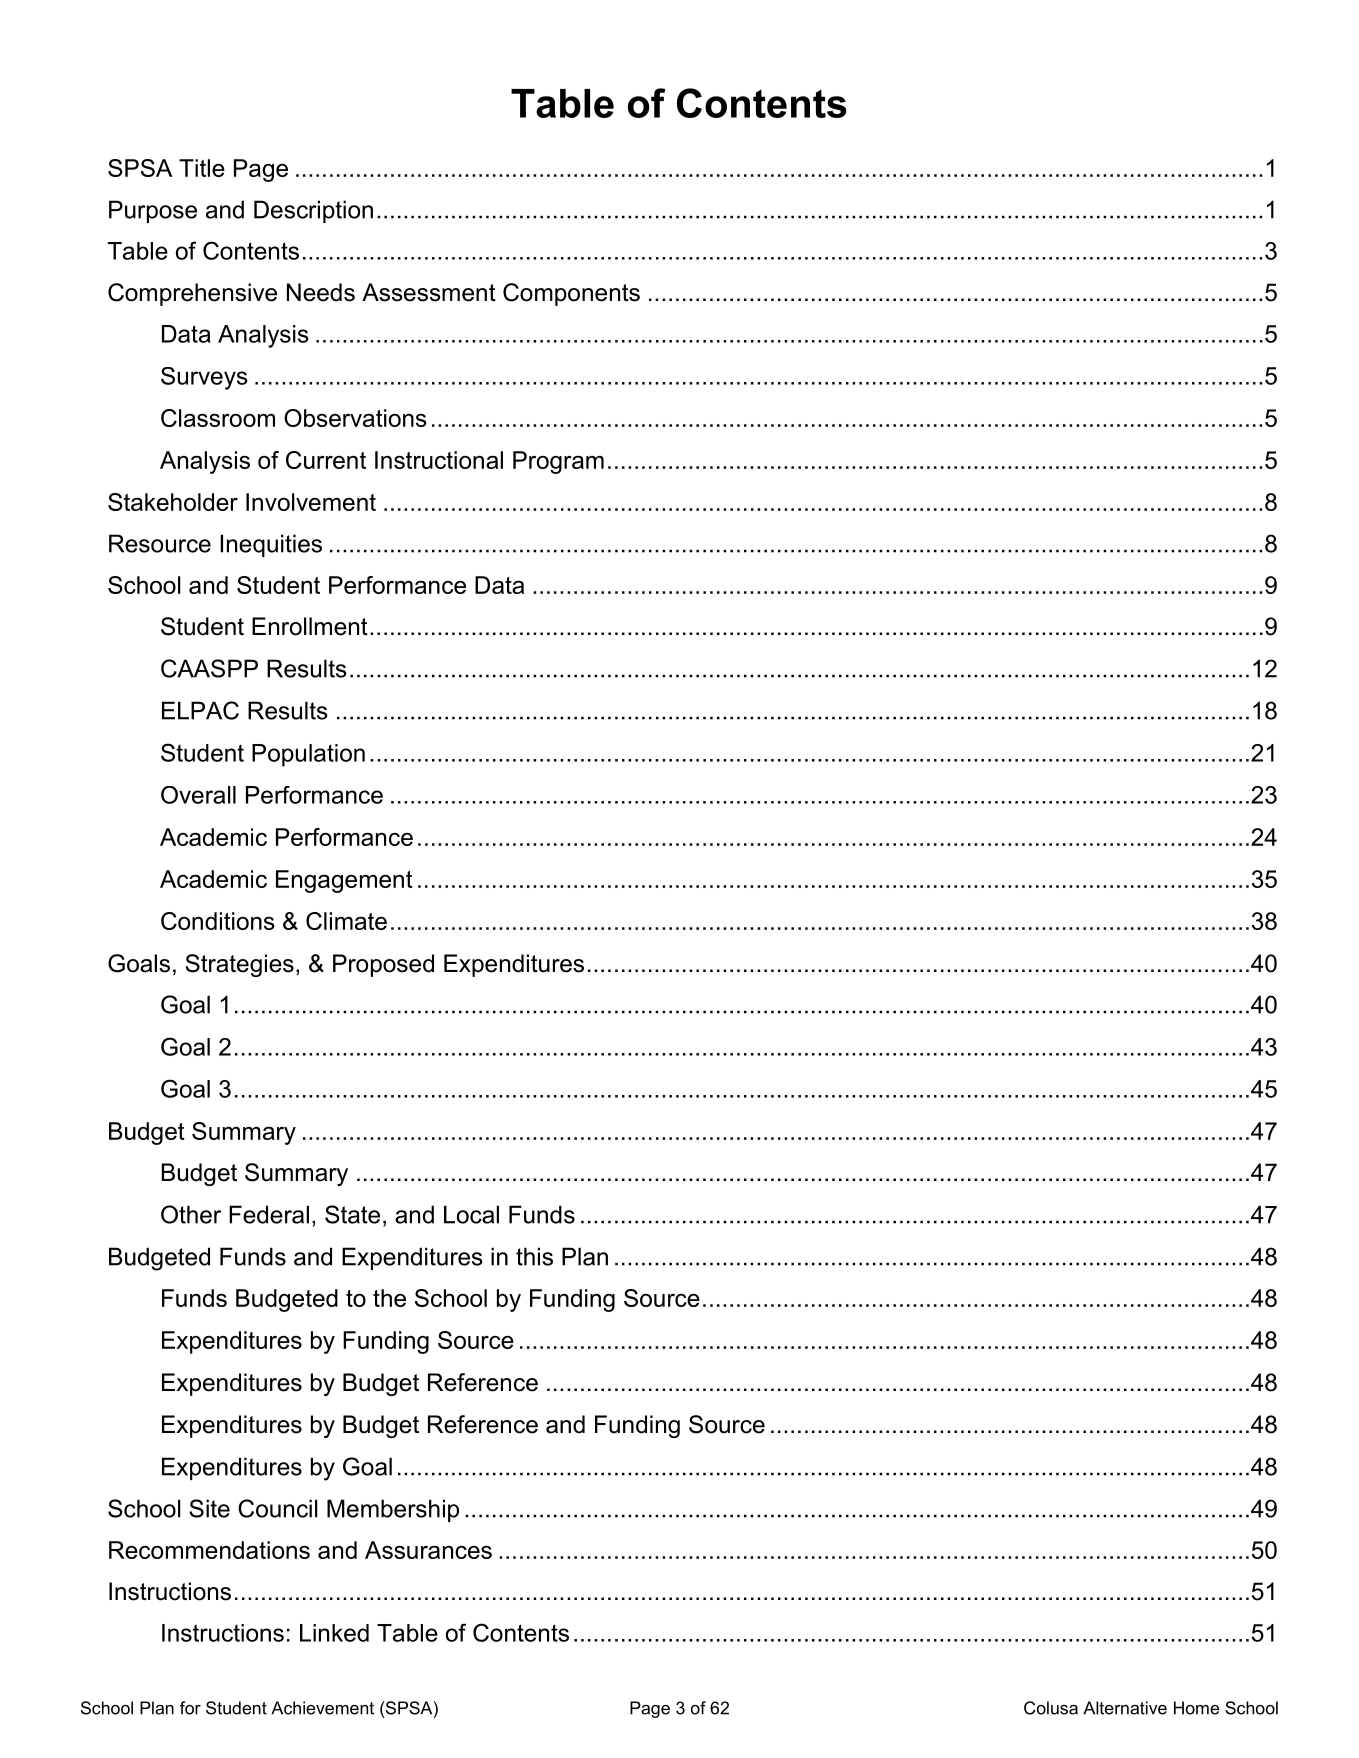 The image size is (1359, 1758). Describe the element at coordinates (439, 460) in the image. I see `Instructional` at that location.
